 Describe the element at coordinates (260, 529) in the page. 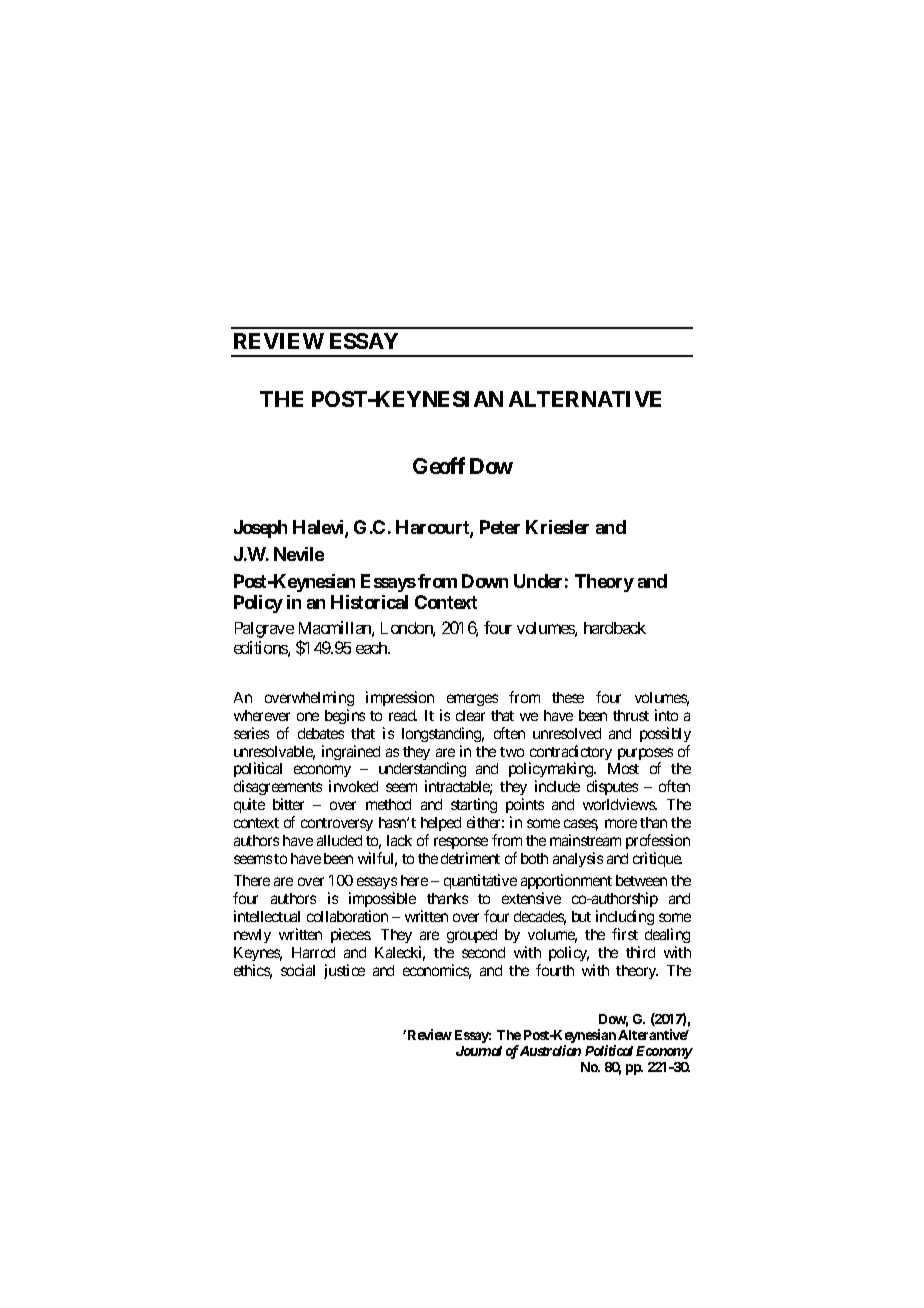

I see `Joseph` at that location.
